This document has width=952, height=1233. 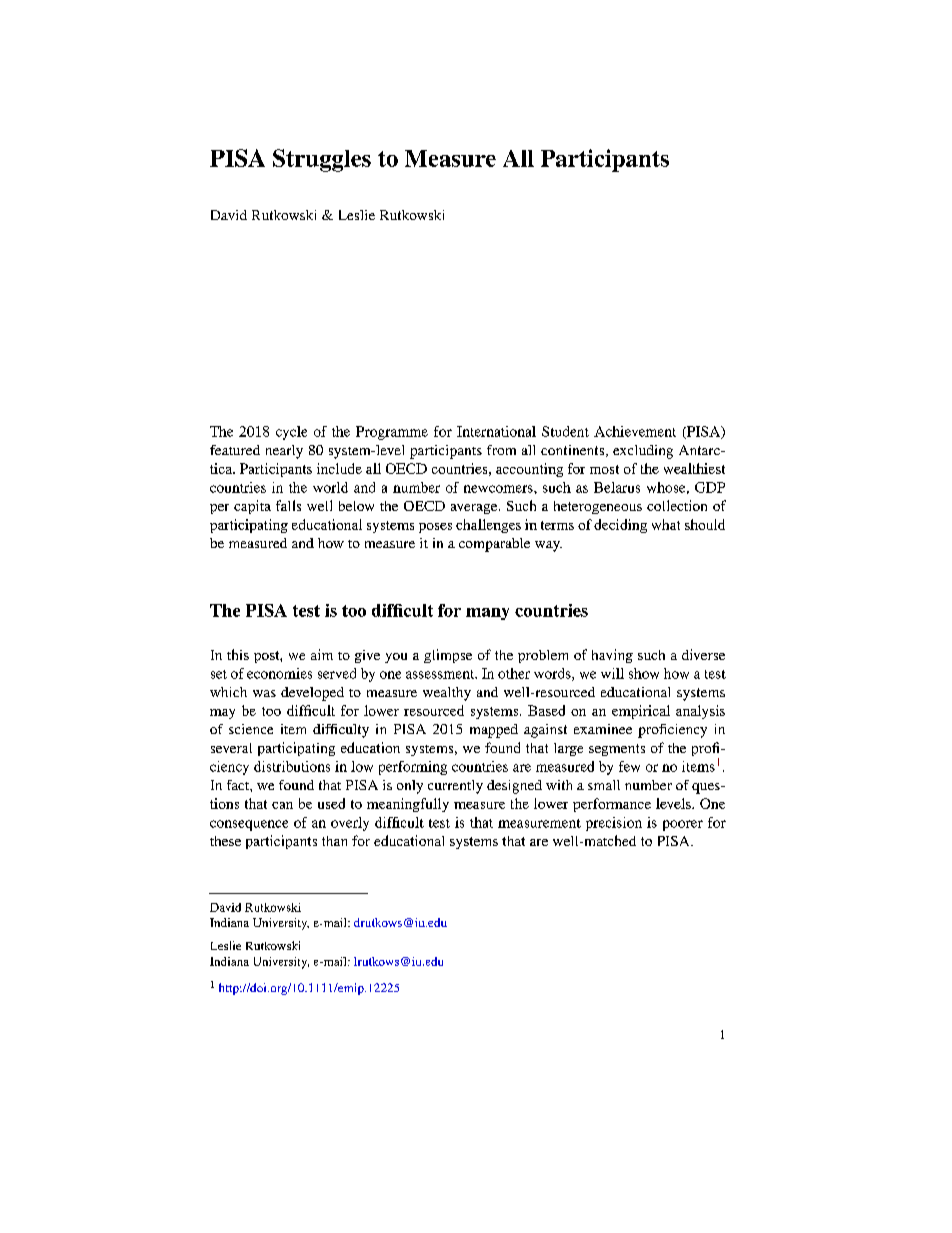 What do you see at coordinates (635, 431) in the document?
I see `Achievement` at bounding box center [635, 431].
